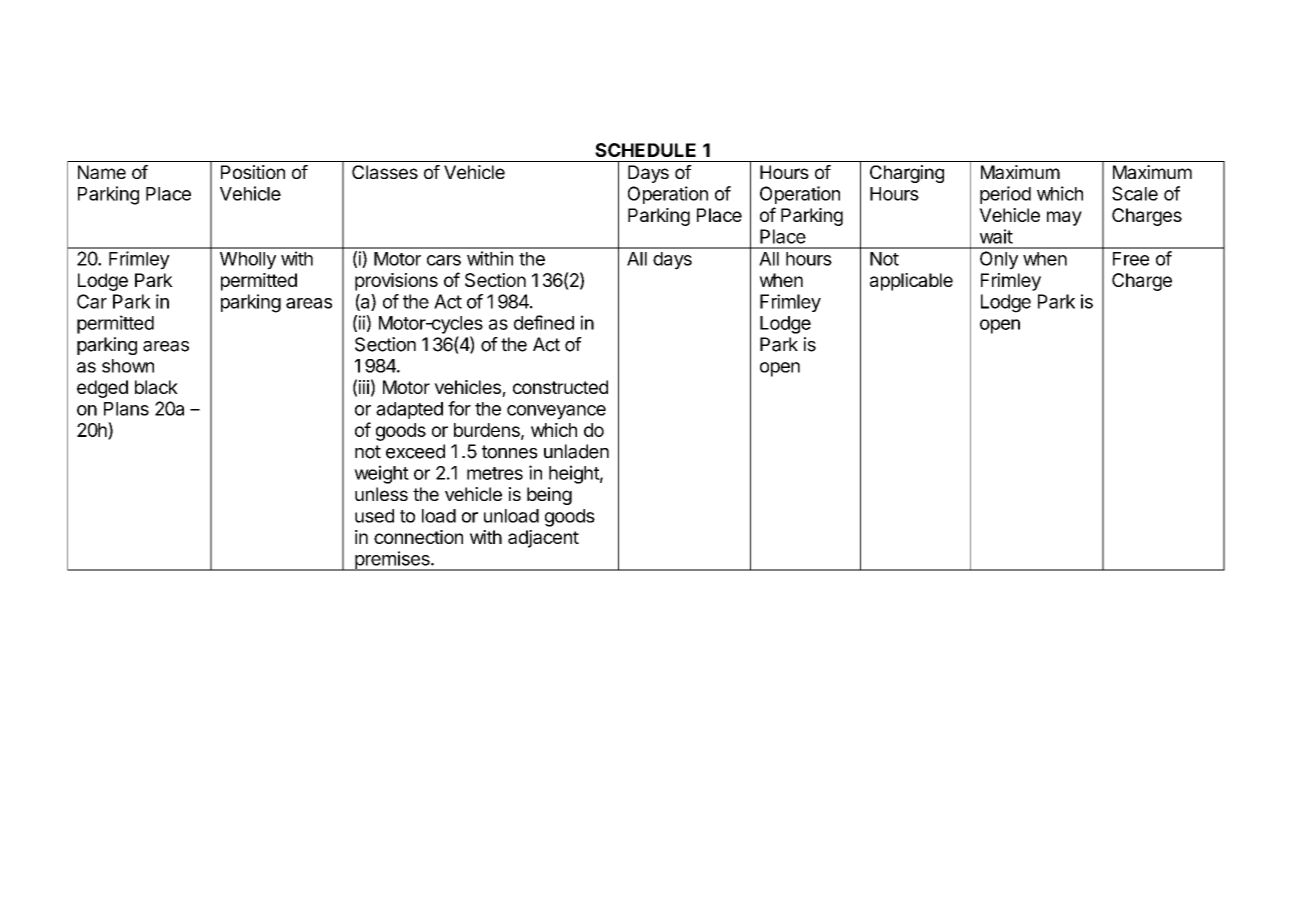 The image size is (1308, 924). Describe the element at coordinates (560, 387) in the screenshot. I see `constructed` at that location.
